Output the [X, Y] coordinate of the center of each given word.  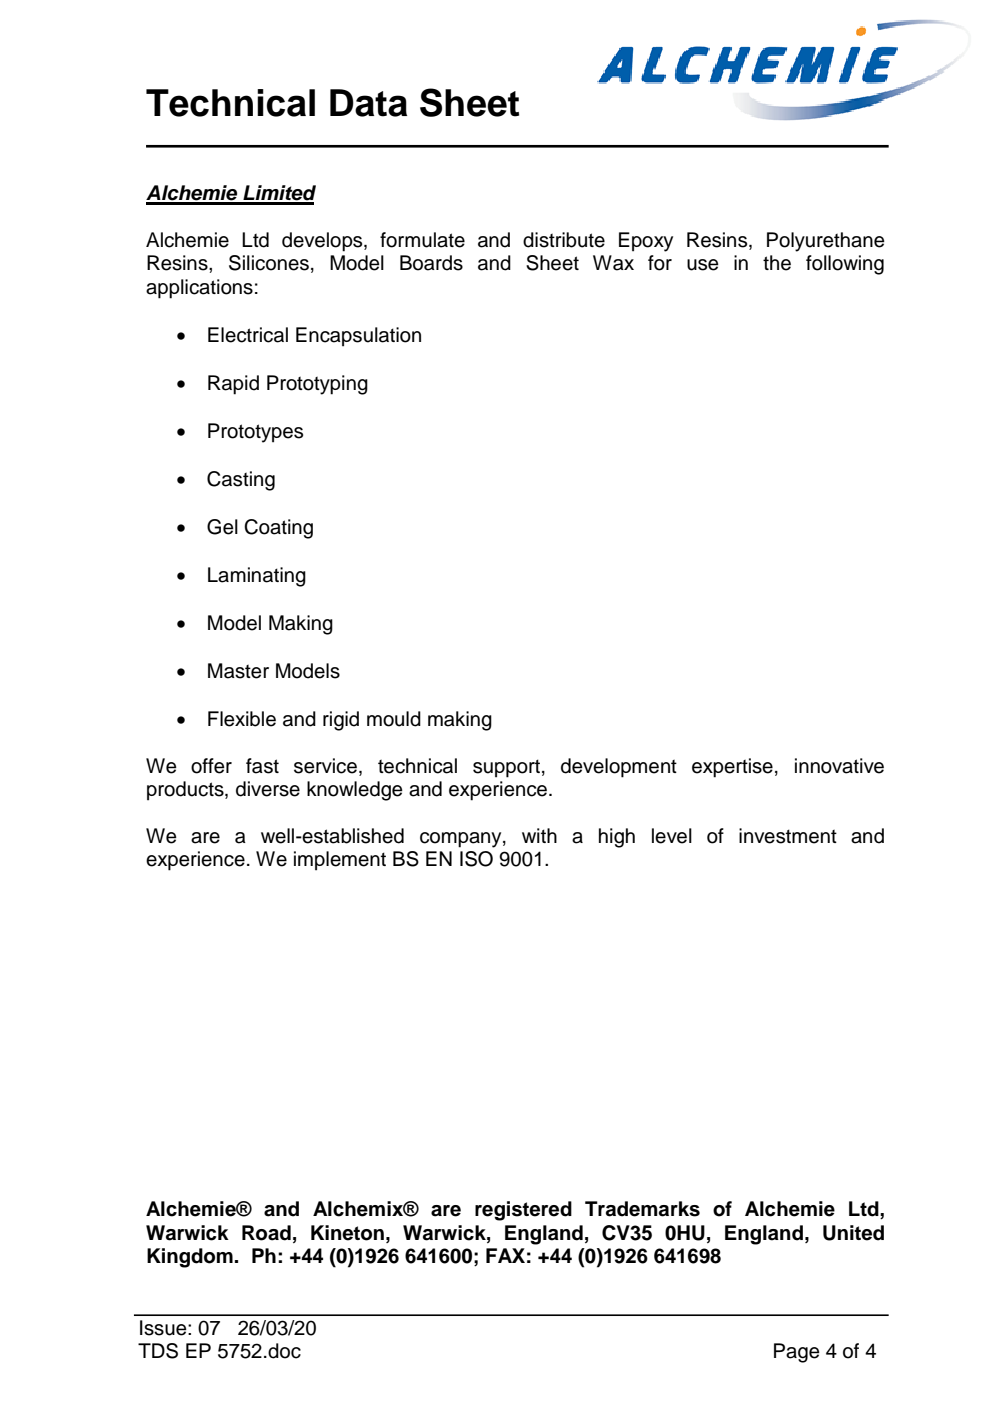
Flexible [242, 719]
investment [788, 836]
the [777, 263]
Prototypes [255, 433]
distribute [564, 240]
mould [394, 719]
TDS [158, 1351]
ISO [476, 859]
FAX [505, 1255]
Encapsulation [358, 337]
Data [368, 103]
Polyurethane [826, 242]
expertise [732, 768]
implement [340, 861]
